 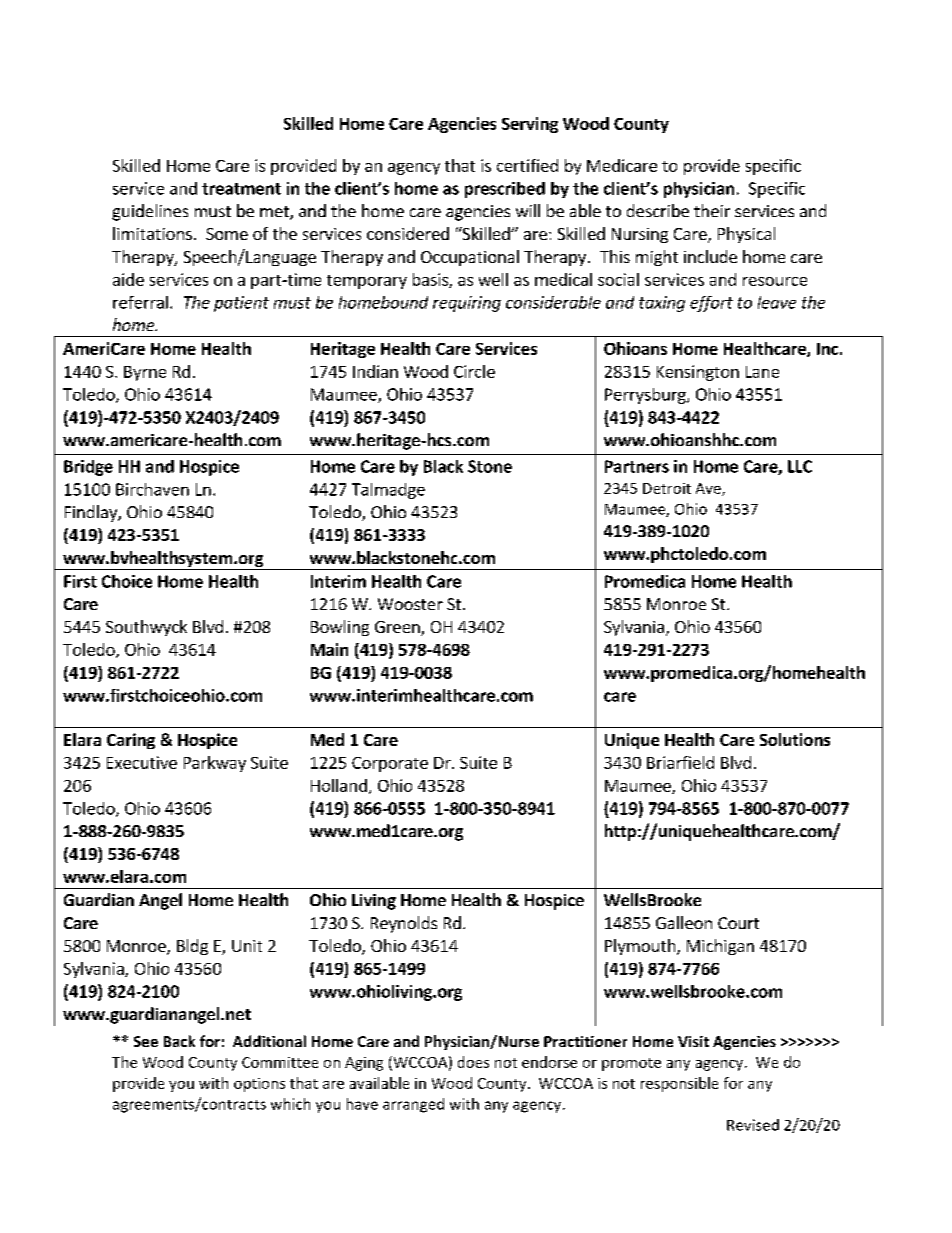 I want to click on responsible, so click(x=679, y=1084).
